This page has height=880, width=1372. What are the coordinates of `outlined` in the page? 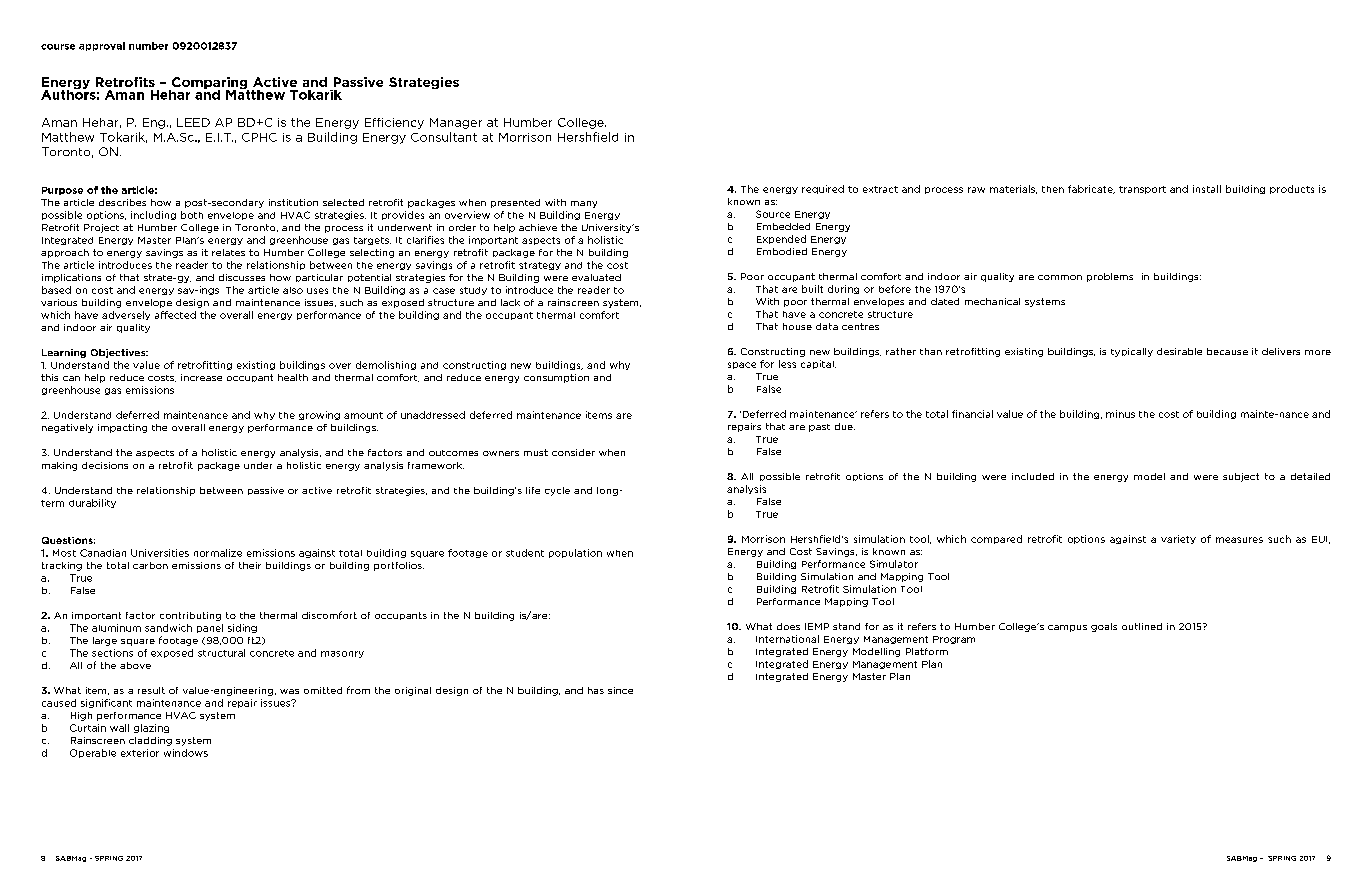 It's located at (1142, 626).
